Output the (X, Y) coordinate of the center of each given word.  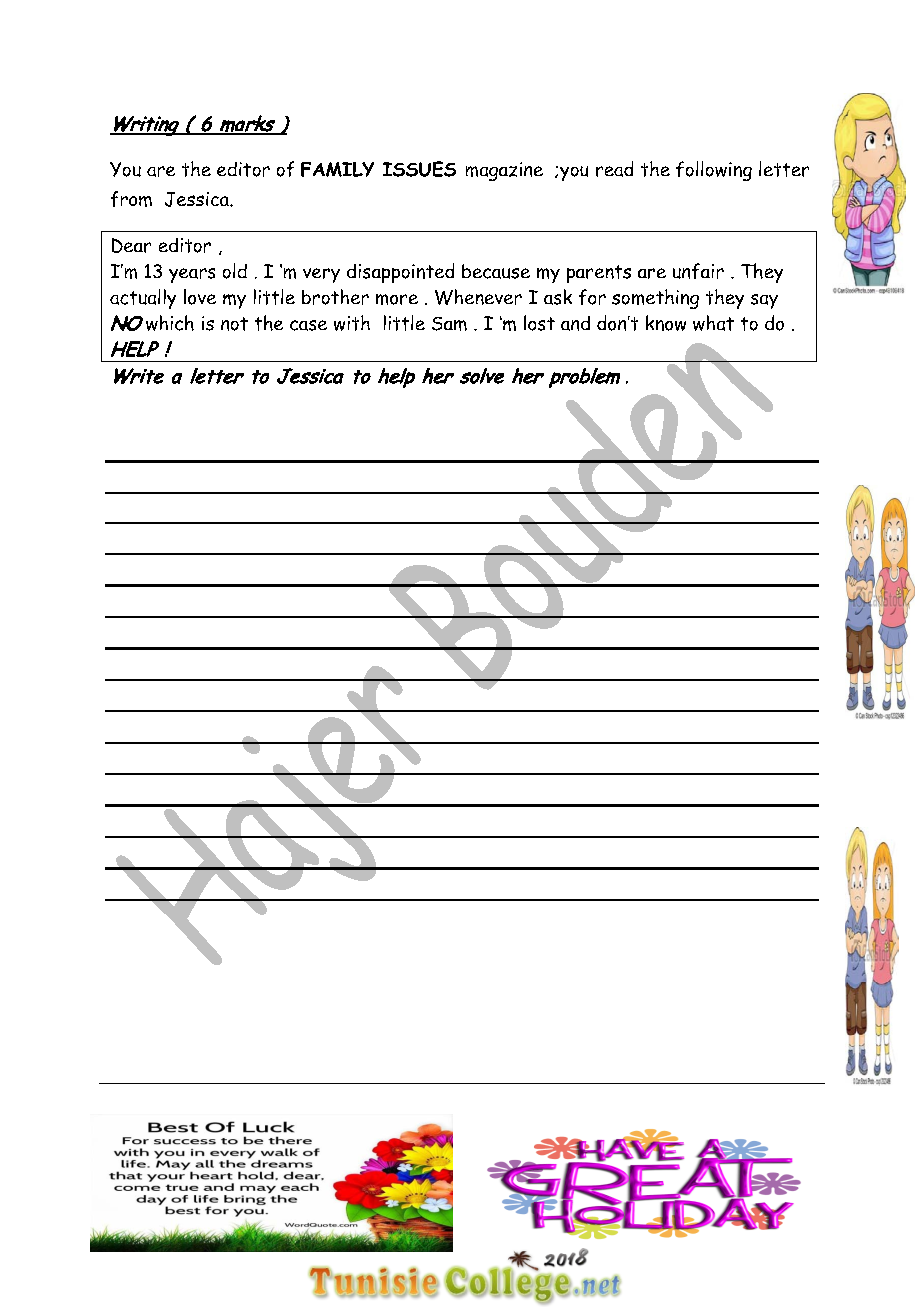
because (496, 271)
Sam (449, 324)
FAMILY (337, 169)
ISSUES (419, 169)
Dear (131, 245)
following (714, 171)
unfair (698, 271)
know (666, 323)
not (234, 324)
